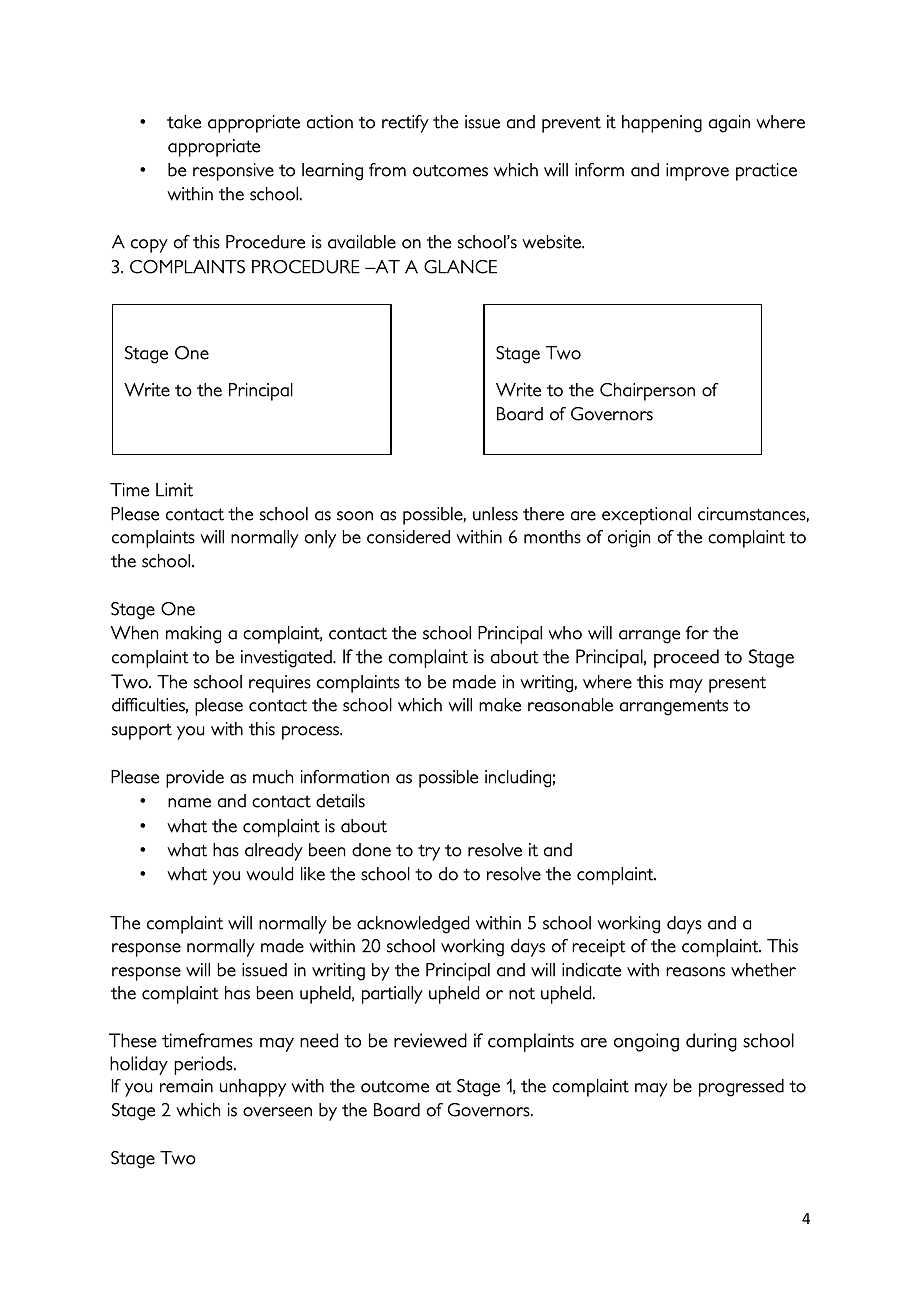  What do you see at coordinates (430, 1040) in the image?
I see `reviewed` at bounding box center [430, 1040].
